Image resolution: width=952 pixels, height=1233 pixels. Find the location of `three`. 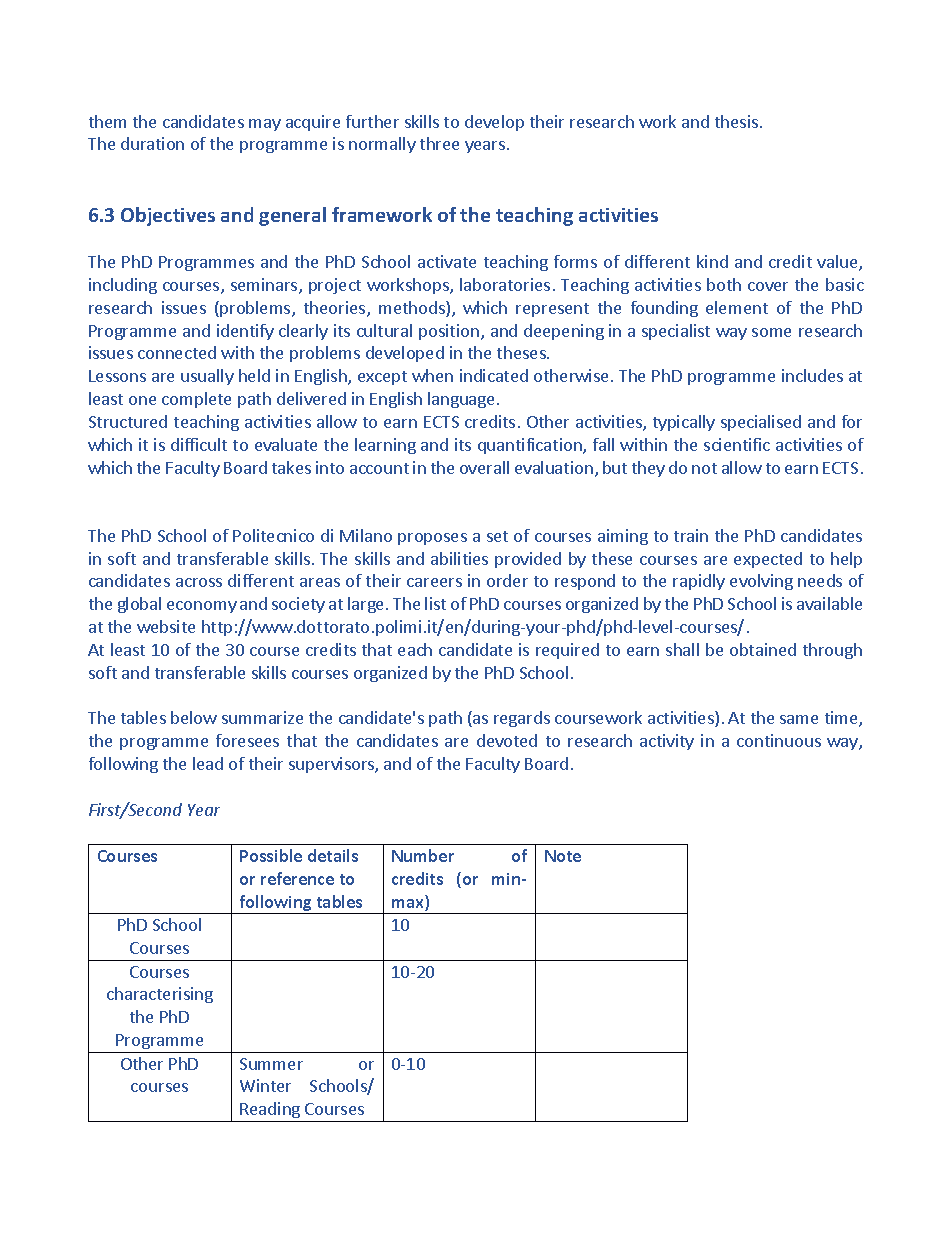

three is located at coordinates (439, 143).
